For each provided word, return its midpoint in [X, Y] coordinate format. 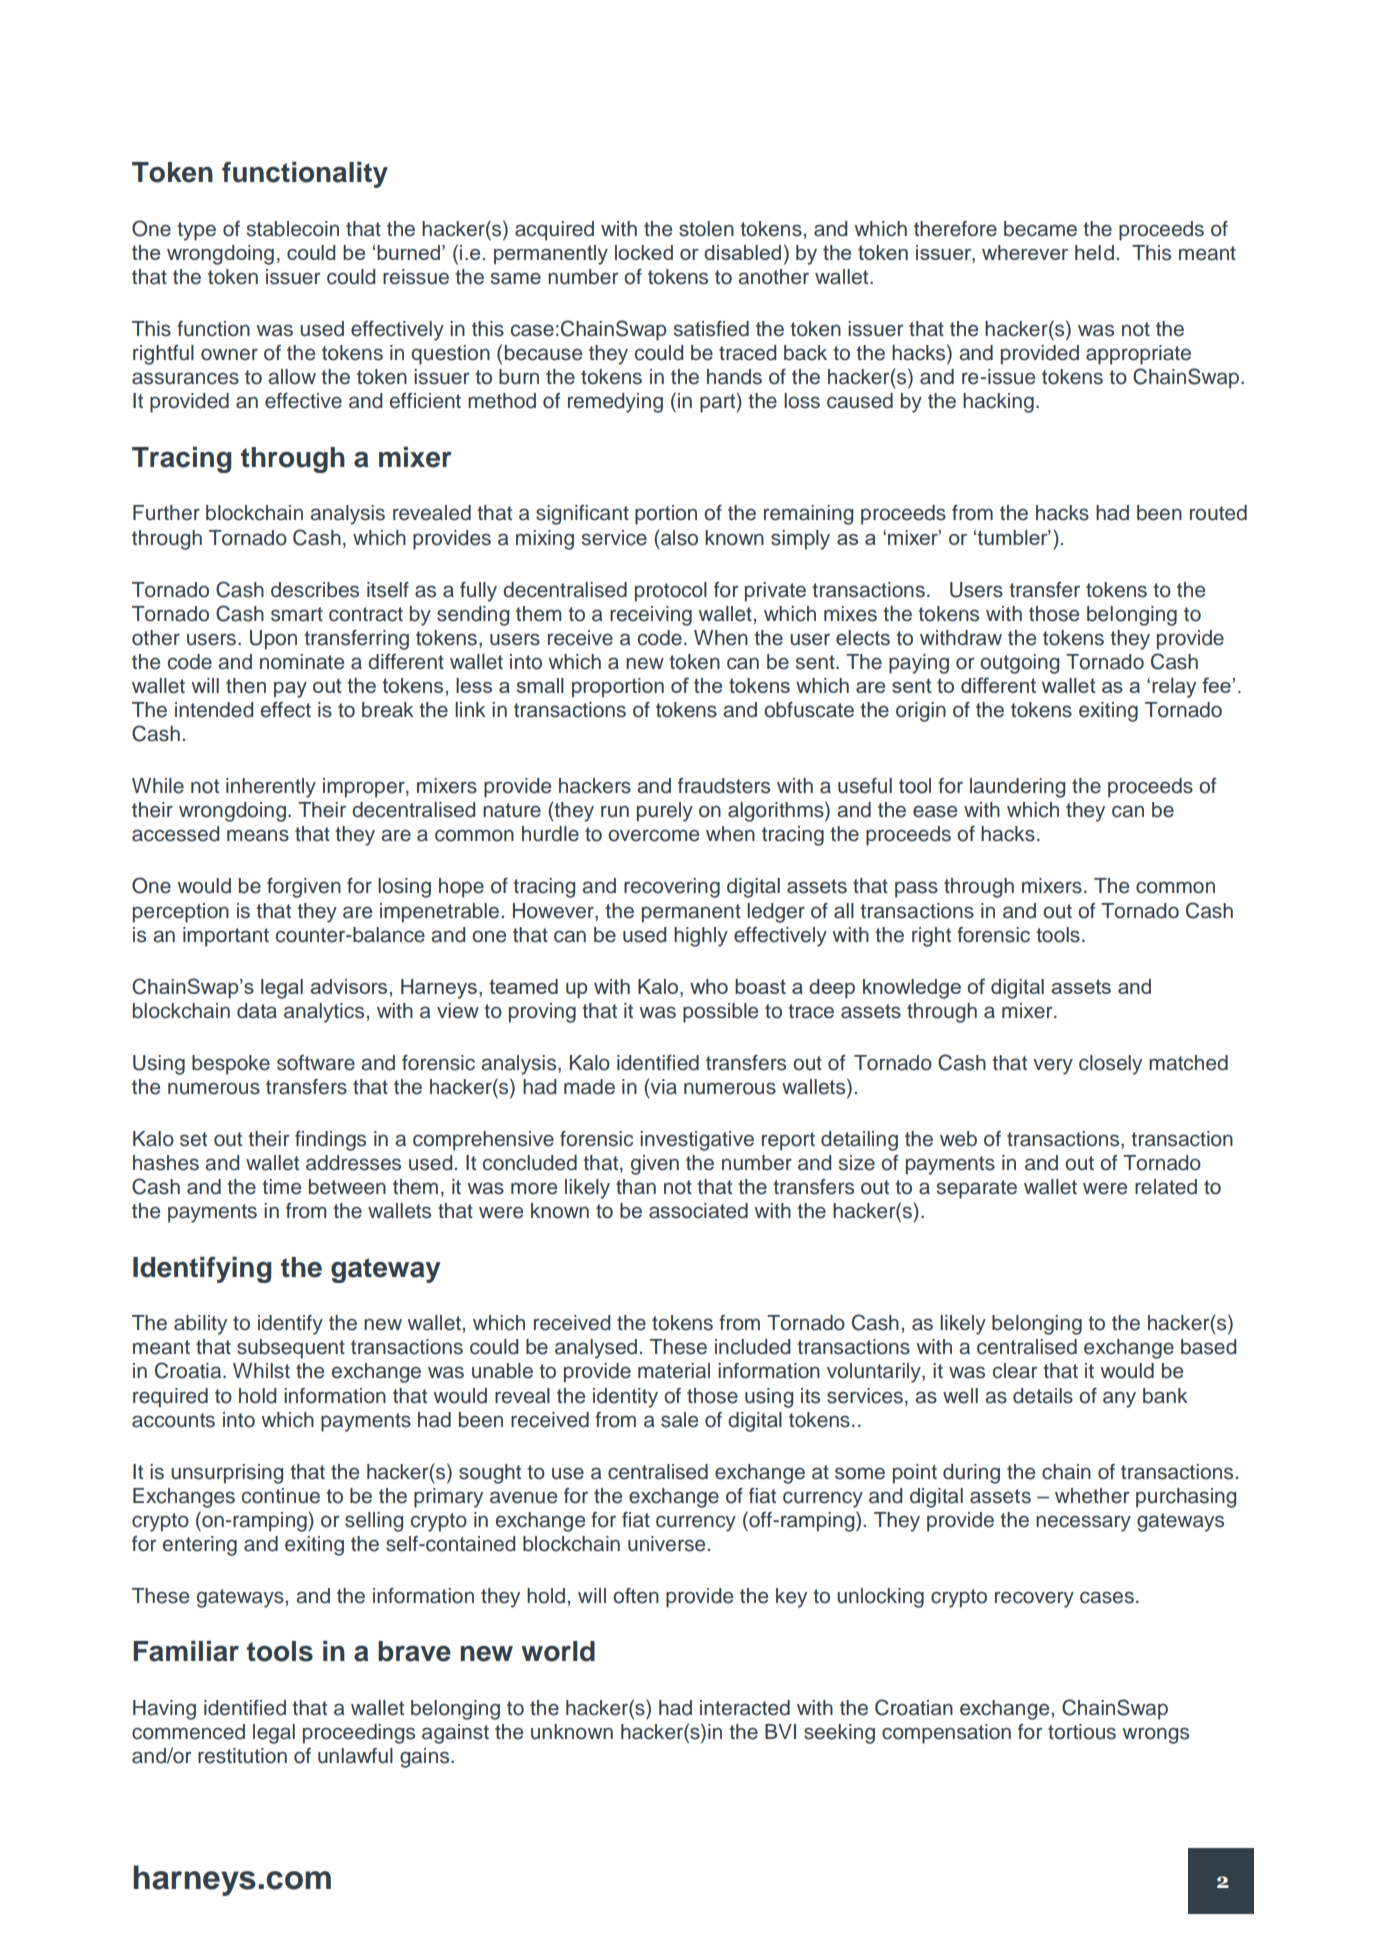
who [709, 986]
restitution [242, 1756]
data [257, 1011]
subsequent [291, 1349]
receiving [651, 616]
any [1119, 1399]
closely [1110, 1065]
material [674, 1371]
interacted [745, 1708]
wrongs [1155, 1735]
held [1094, 253]
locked [644, 252]
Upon [273, 640]
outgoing [1019, 664]
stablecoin [293, 229]
